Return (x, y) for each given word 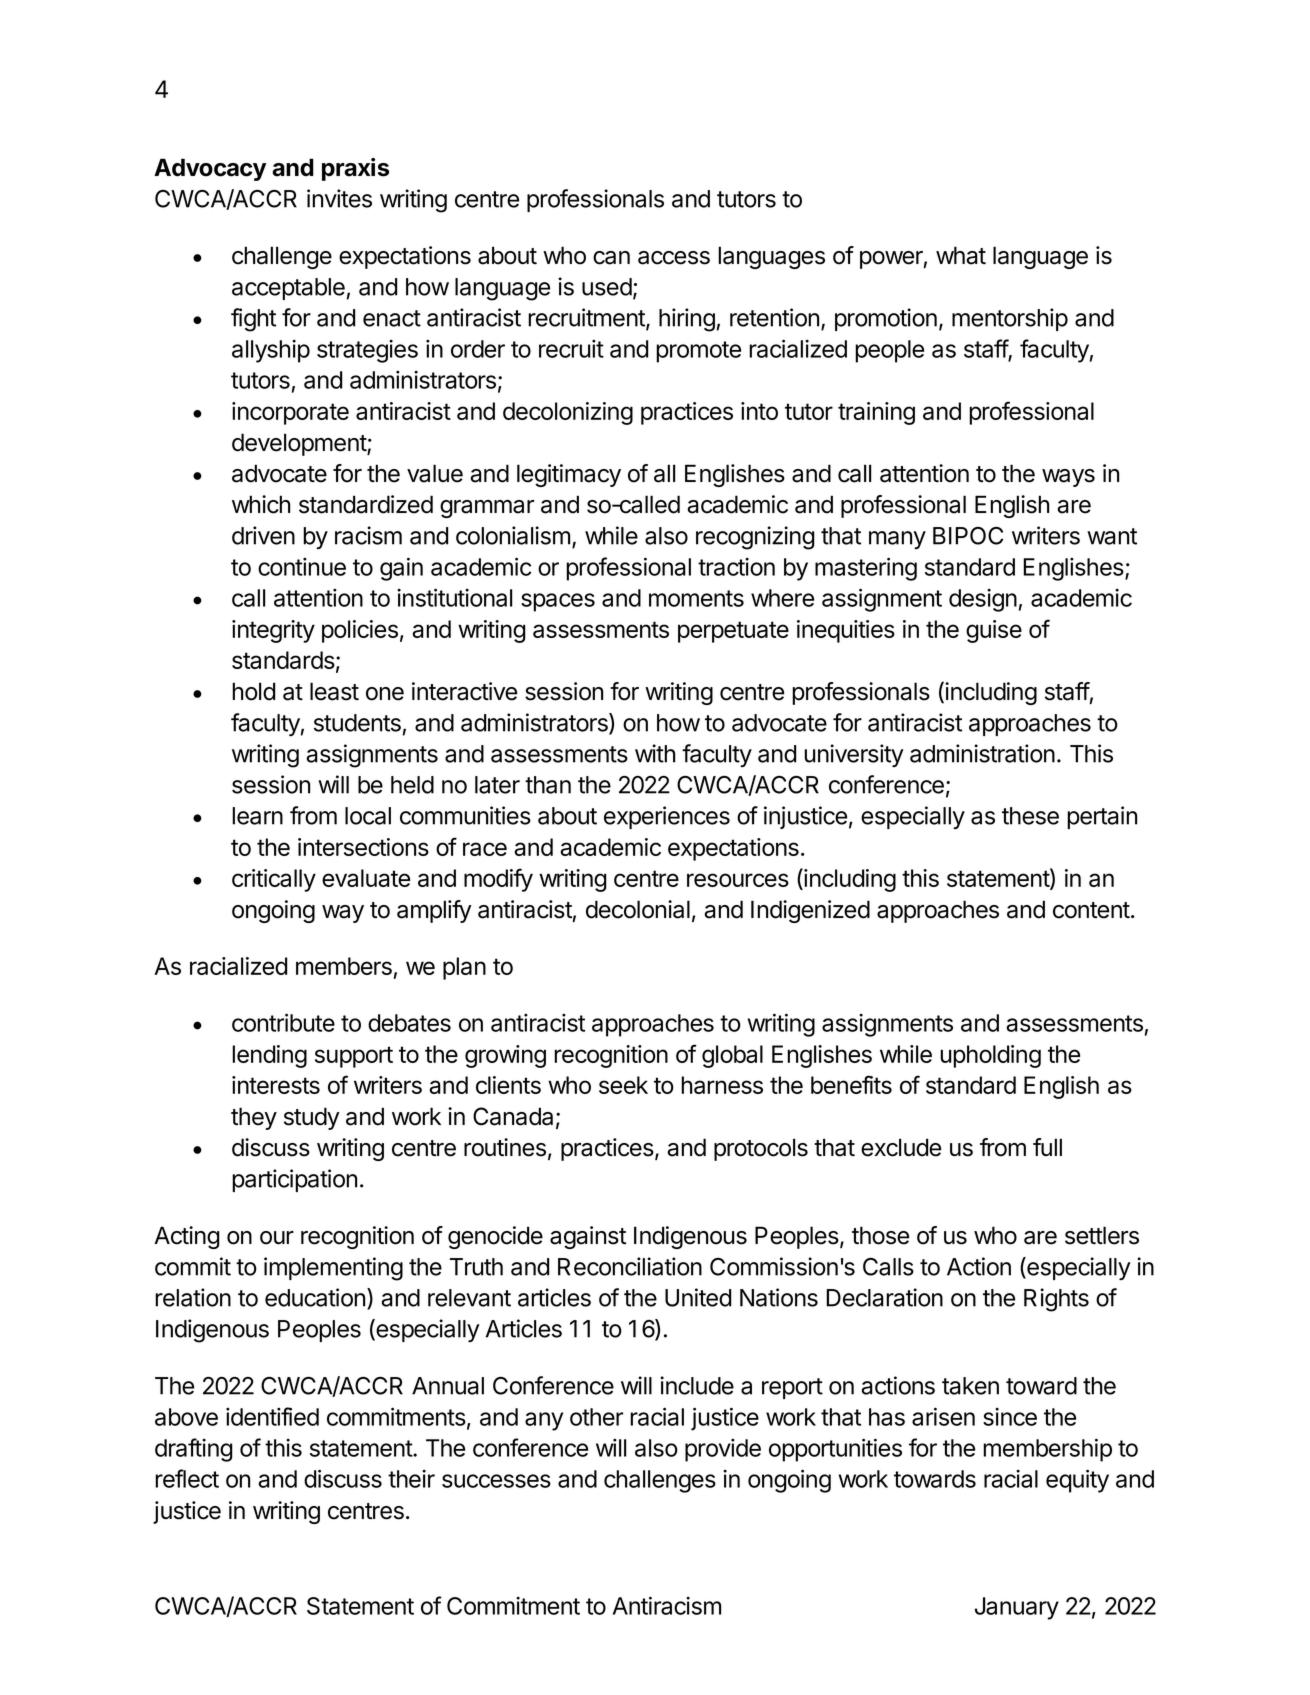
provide (723, 1450)
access (674, 258)
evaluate (366, 878)
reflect (187, 1478)
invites (339, 198)
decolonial (638, 909)
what (961, 255)
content (1091, 910)
